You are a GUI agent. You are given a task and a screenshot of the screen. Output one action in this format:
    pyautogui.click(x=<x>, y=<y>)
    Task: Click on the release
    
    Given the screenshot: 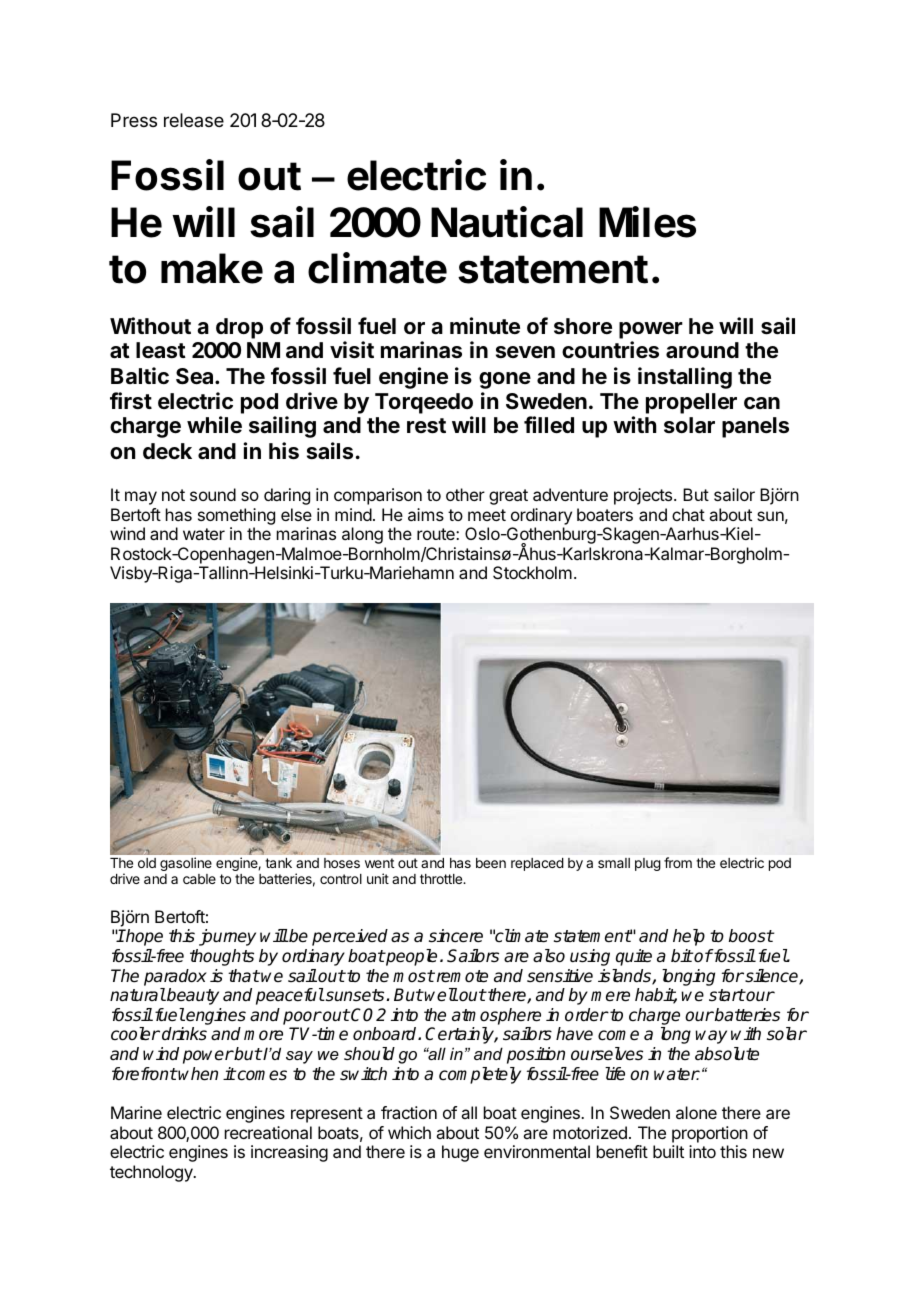 What is the action you would take?
    pyautogui.click(x=194, y=120)
